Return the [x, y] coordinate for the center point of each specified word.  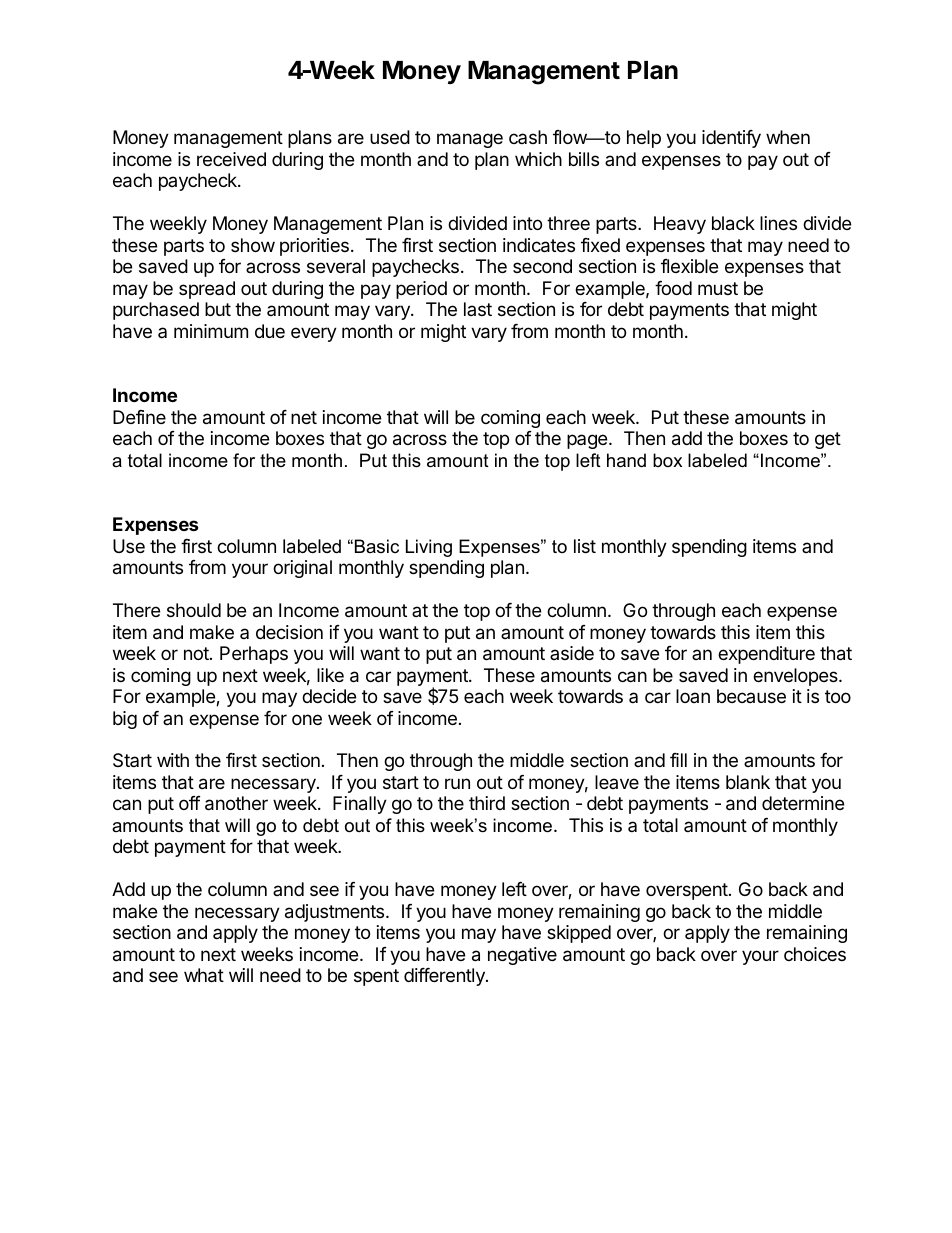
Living [429, 548]
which [538, 159]
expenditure [766, 655]
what [204, 975]
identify [731, 139]
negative [522, 956]
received [231, 159]
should [194, 610]
